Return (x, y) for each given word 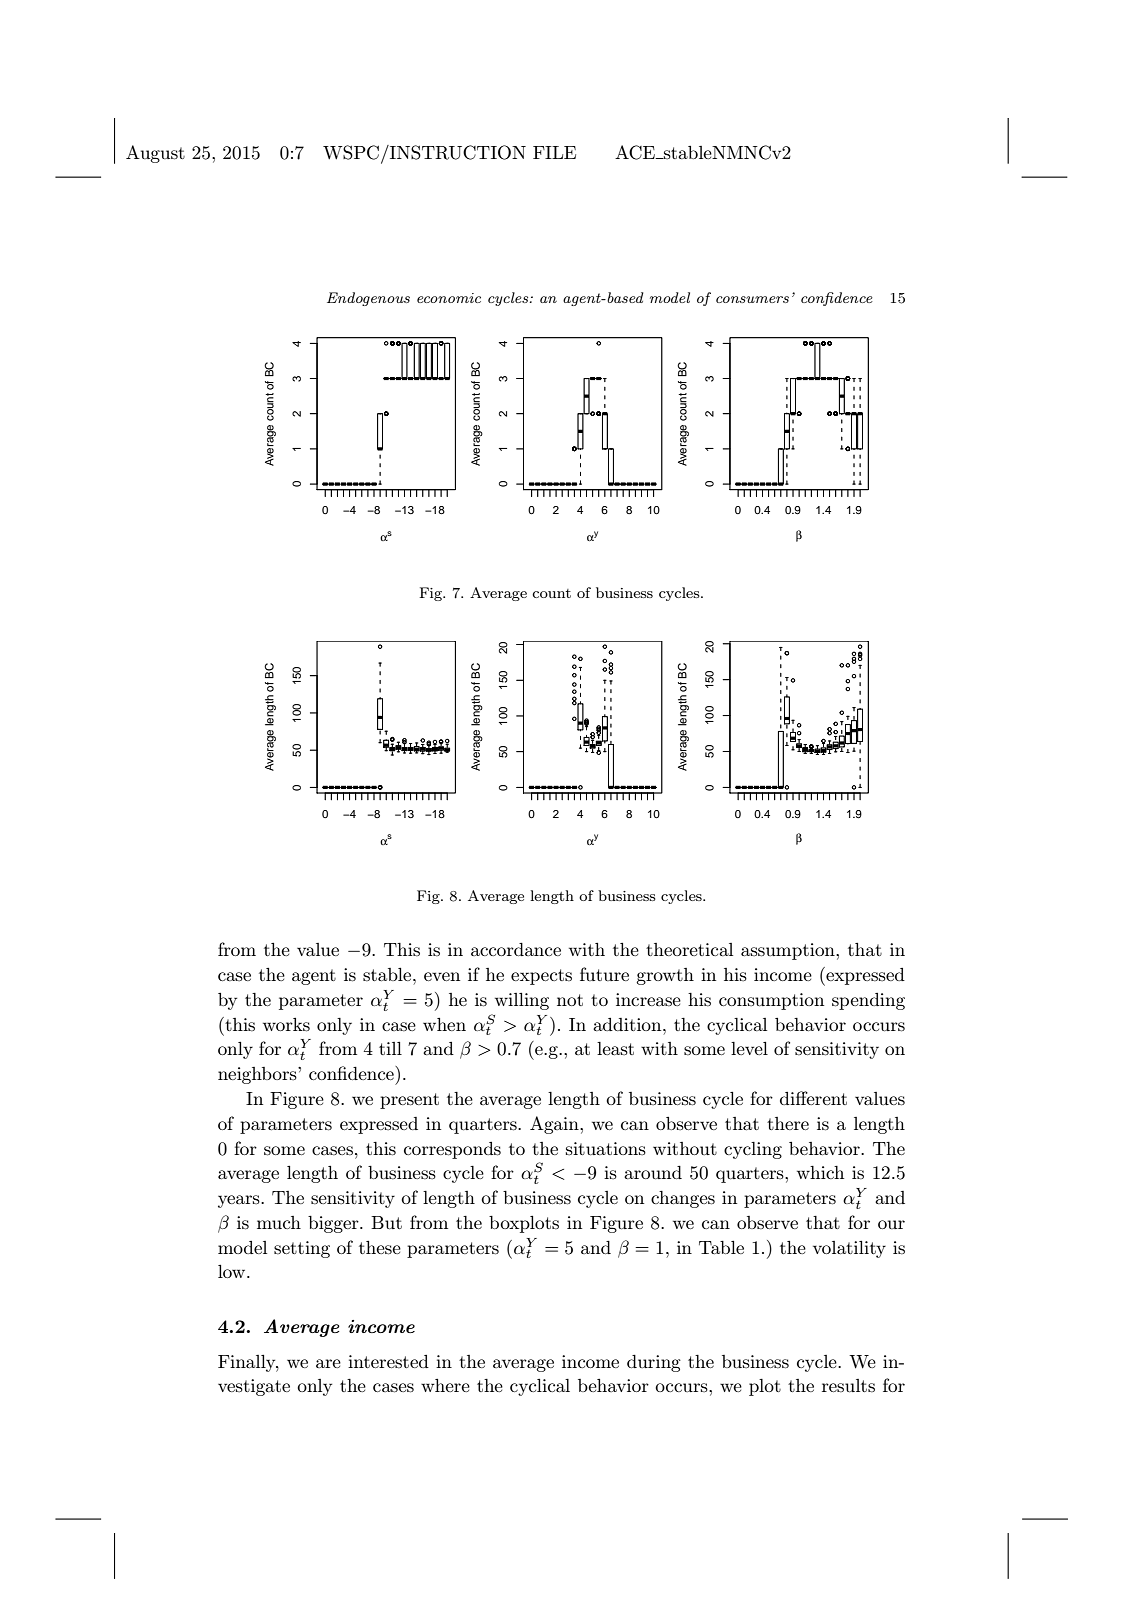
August (155, 154)
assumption (789, 951)
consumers (752, 299)
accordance (516, 949)
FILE (554, 152)
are (328, 1363)
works (286, 1025)
